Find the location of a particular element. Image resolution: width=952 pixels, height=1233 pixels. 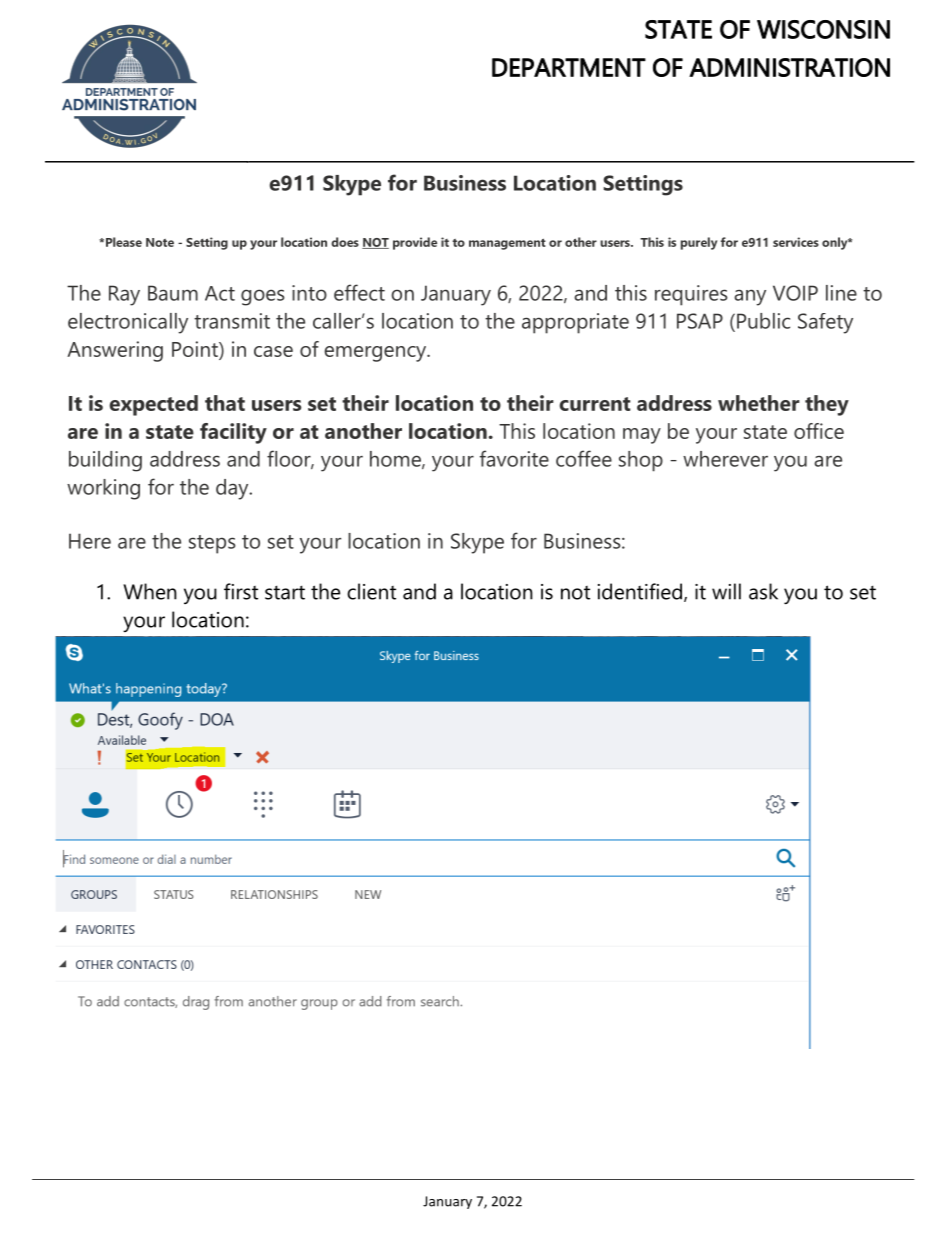

client is located at coordinates (371, 591).
